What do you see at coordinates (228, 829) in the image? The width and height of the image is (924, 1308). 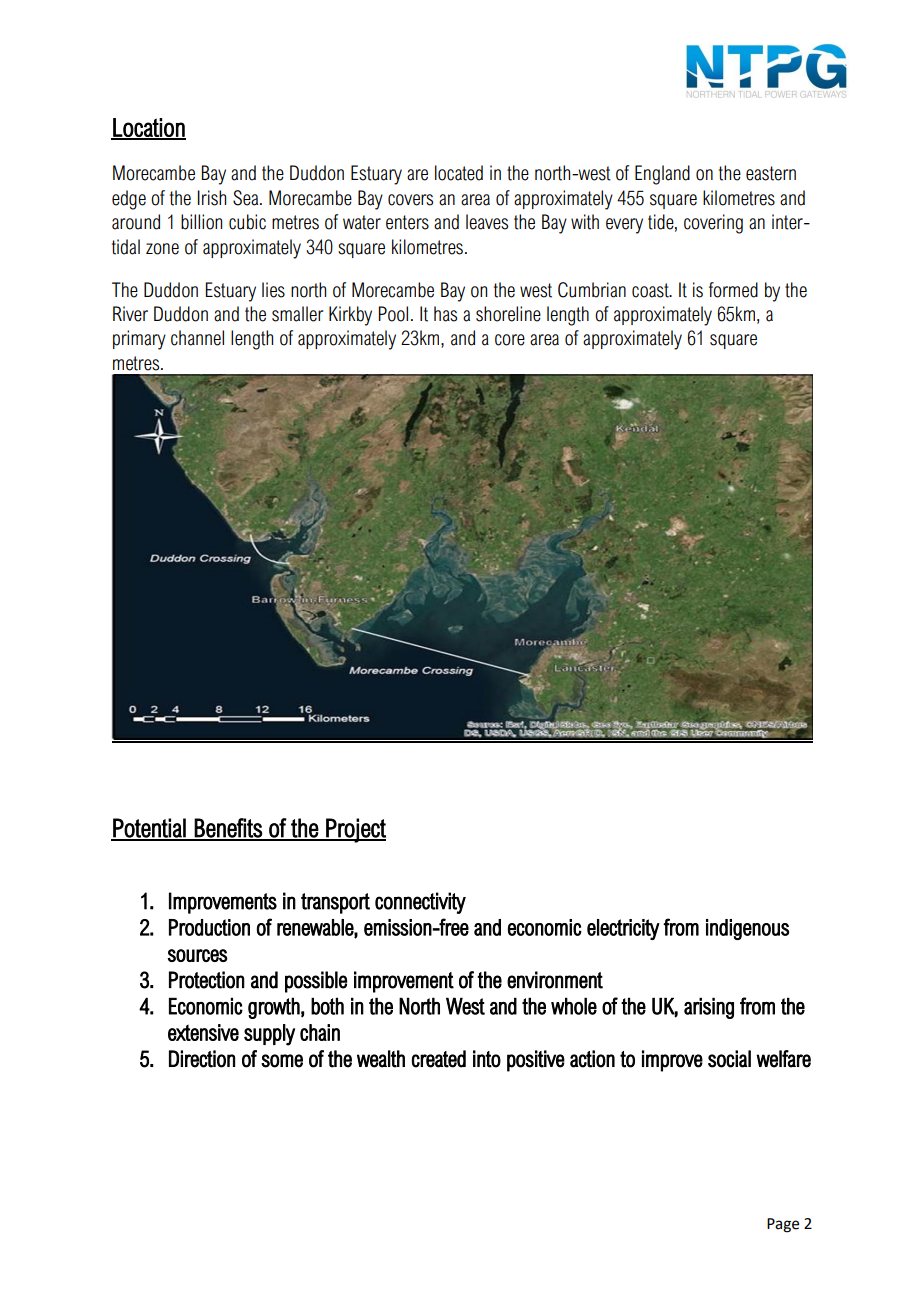 I see `Benefits` at bounding box center [228, 829].
